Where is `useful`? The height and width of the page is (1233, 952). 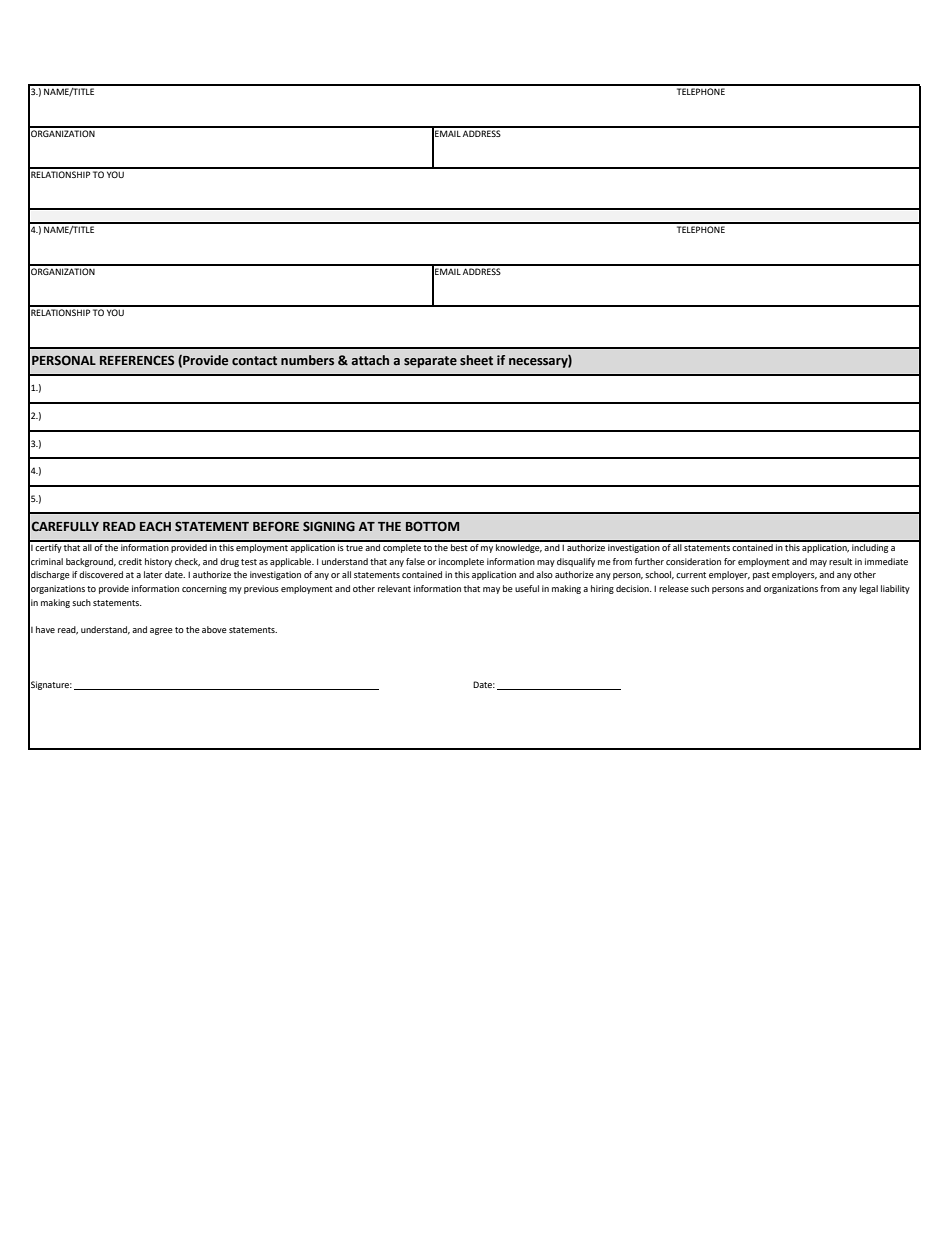
useful is located at coordinates (527, 588).
